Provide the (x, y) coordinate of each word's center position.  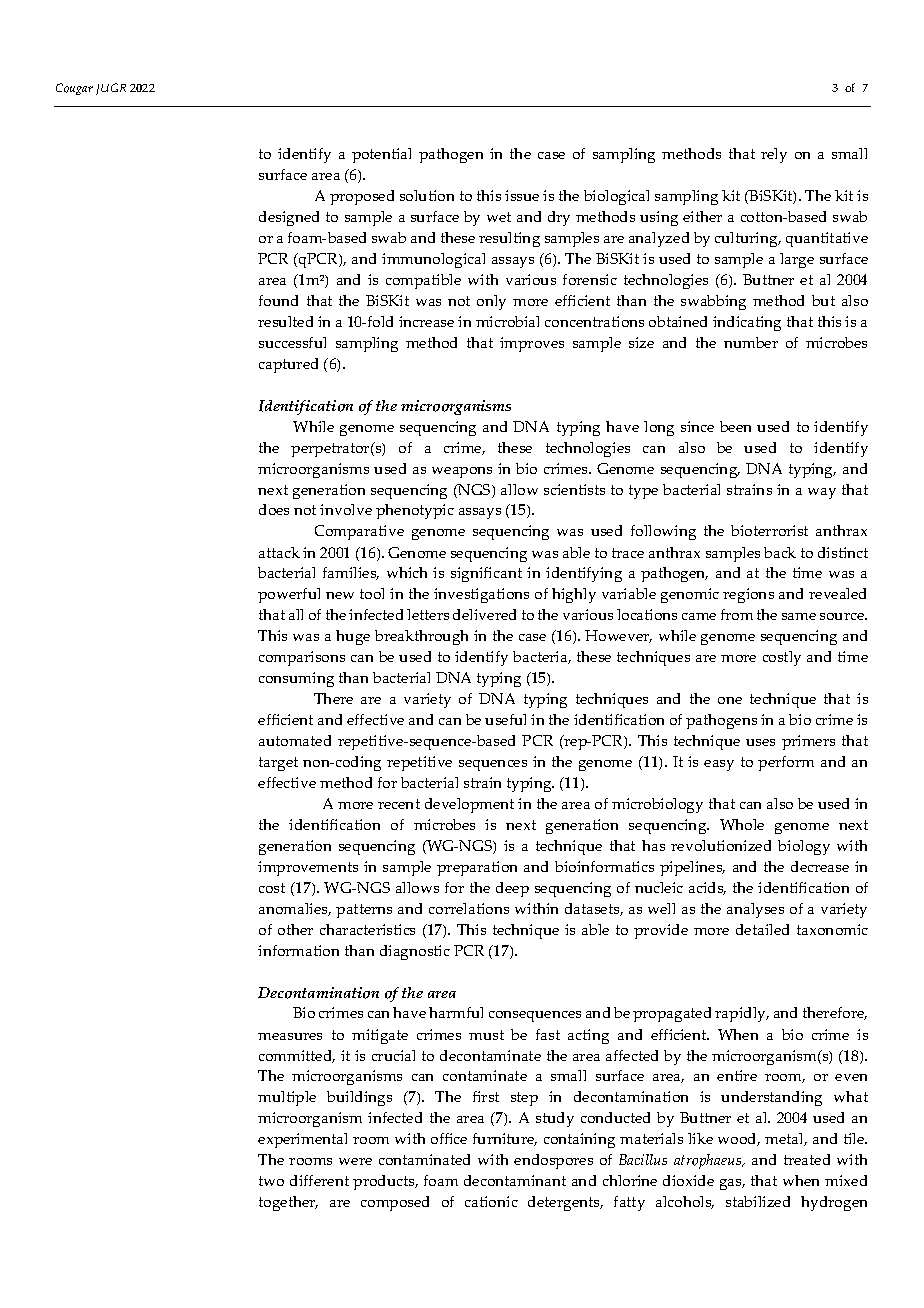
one (730, 700)
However (618, 636)
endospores (553, 1161)
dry (559, 218)
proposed (362, 197)
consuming (296, 679)
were (355, 1161)
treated (807, 1159)
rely (774, 155)
